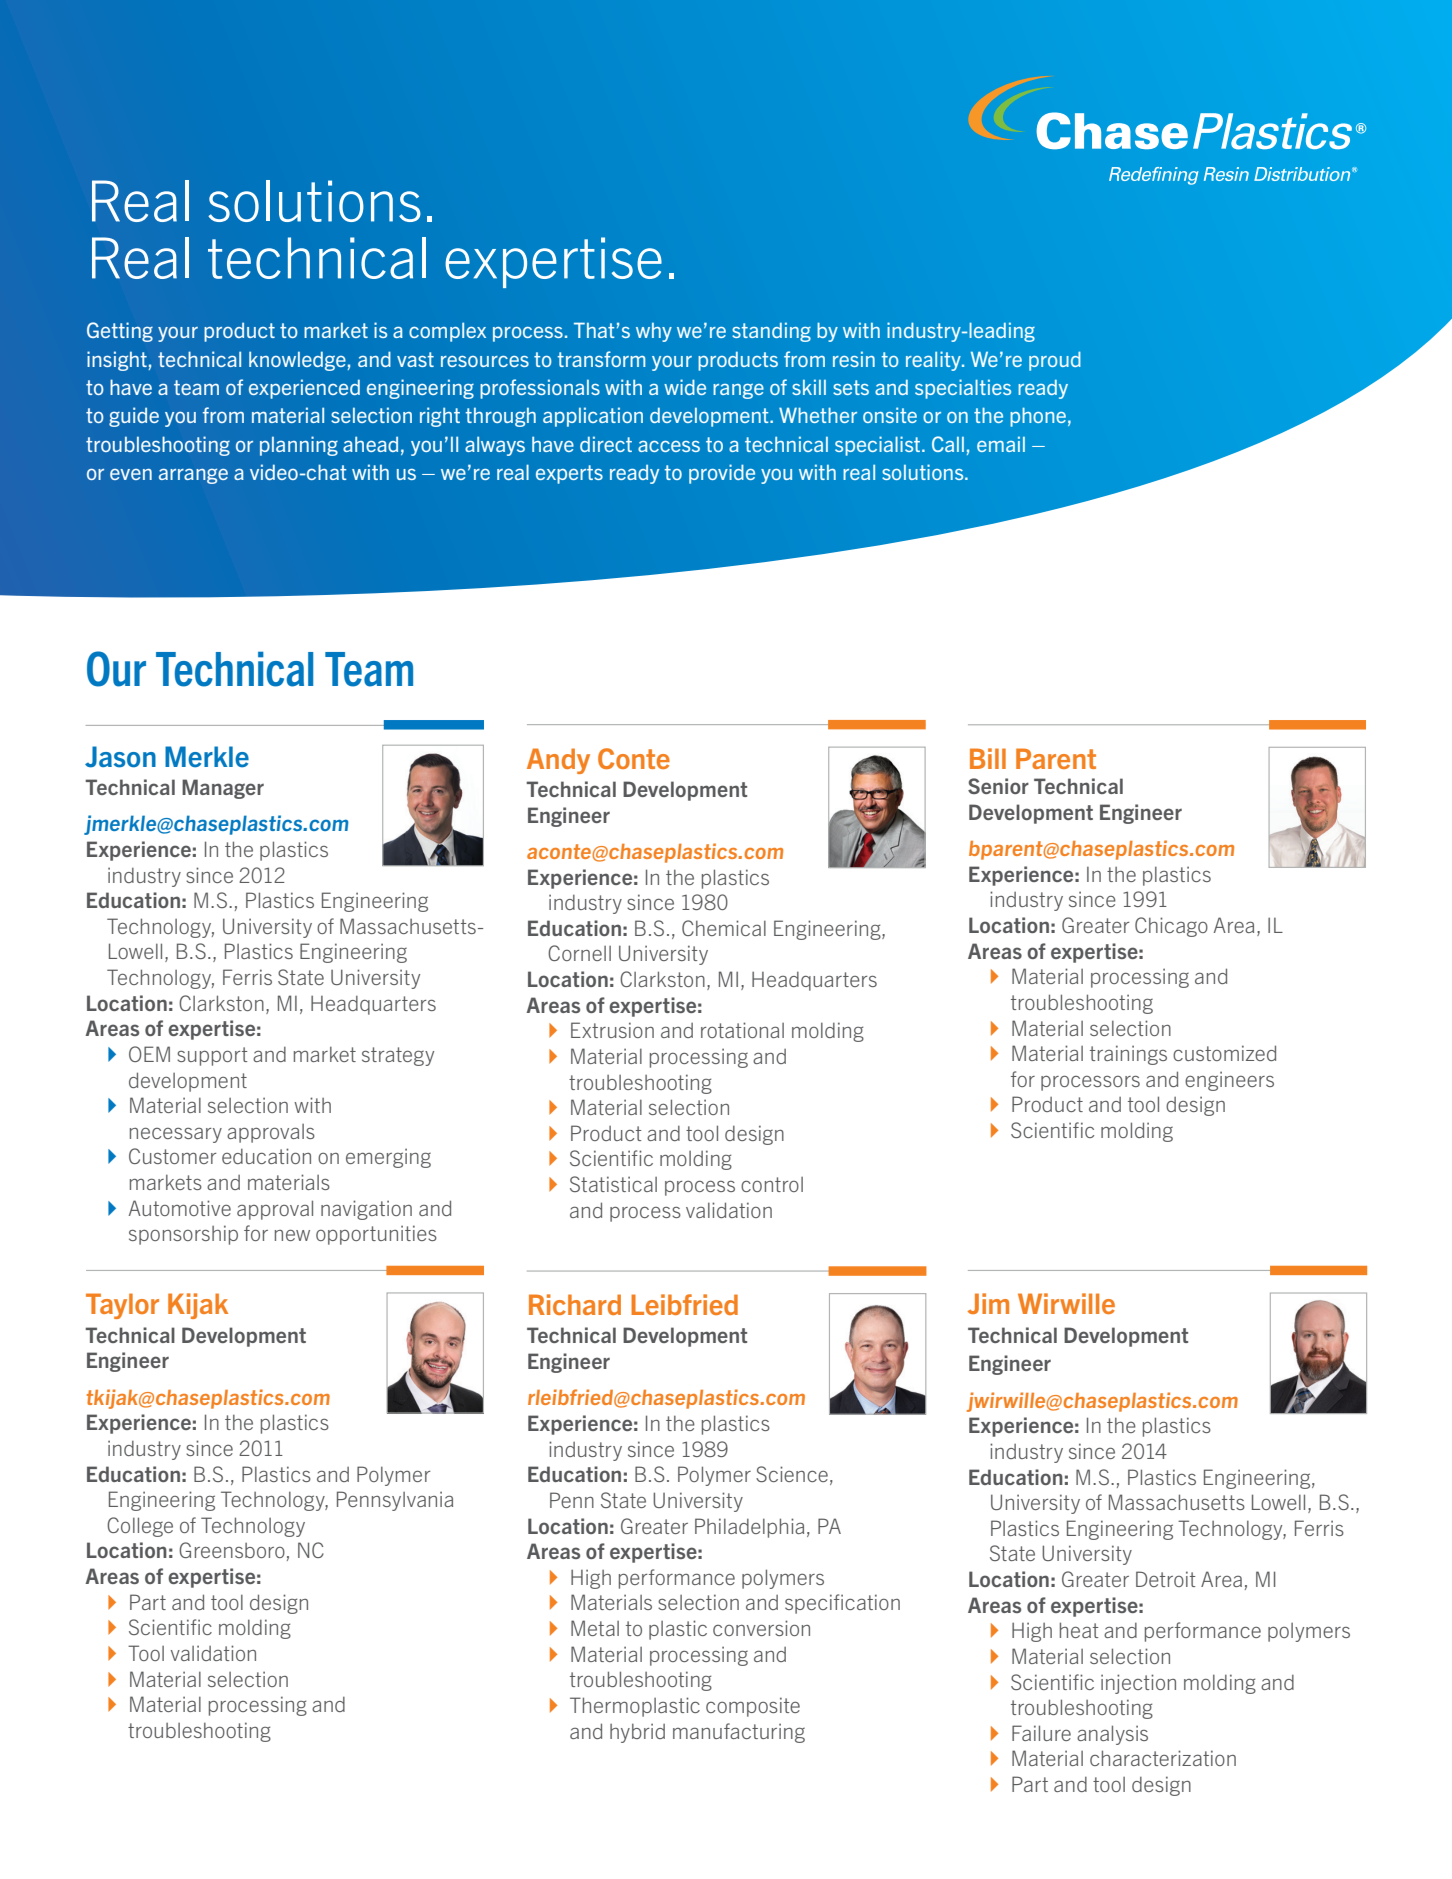 This page has height=1879, width=1452. I want to click on wide, so click(685, 387).
